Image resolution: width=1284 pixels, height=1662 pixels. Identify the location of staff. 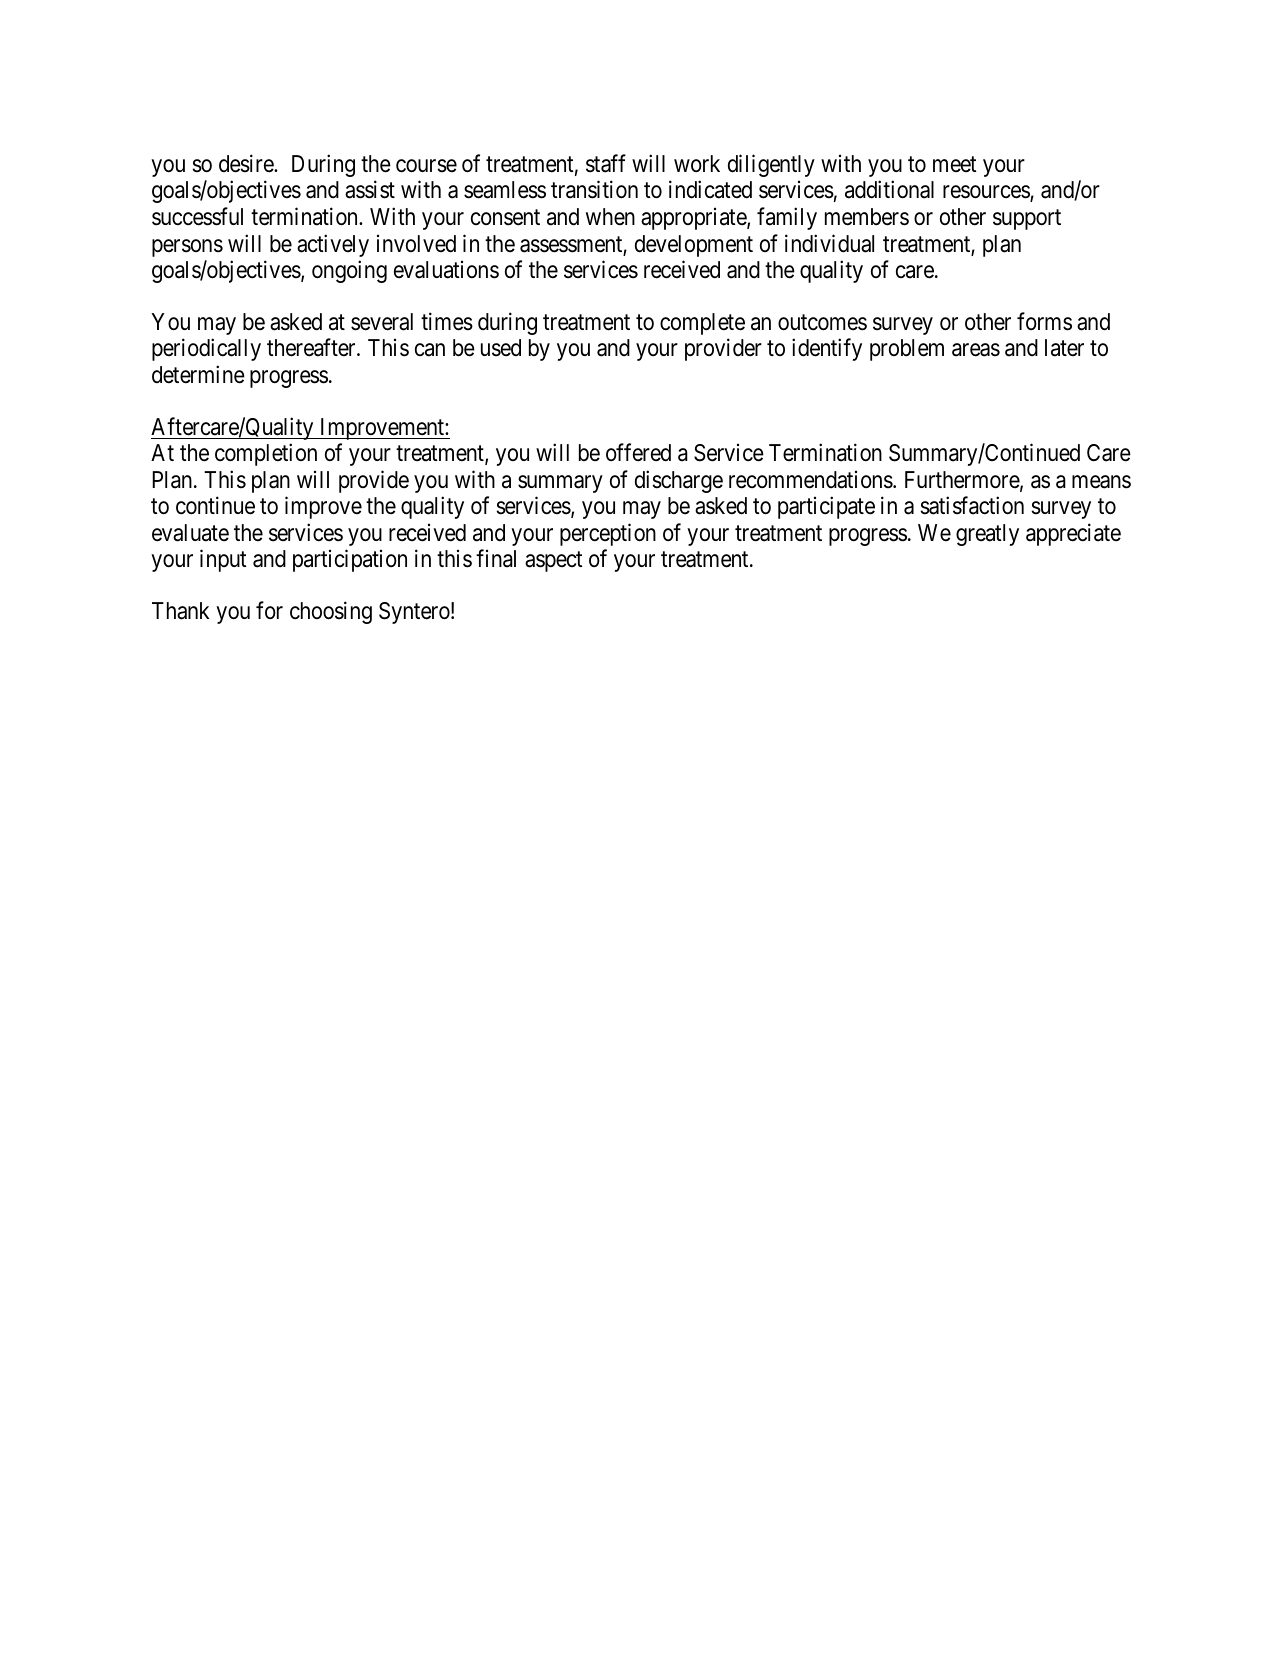
(606, 163).
